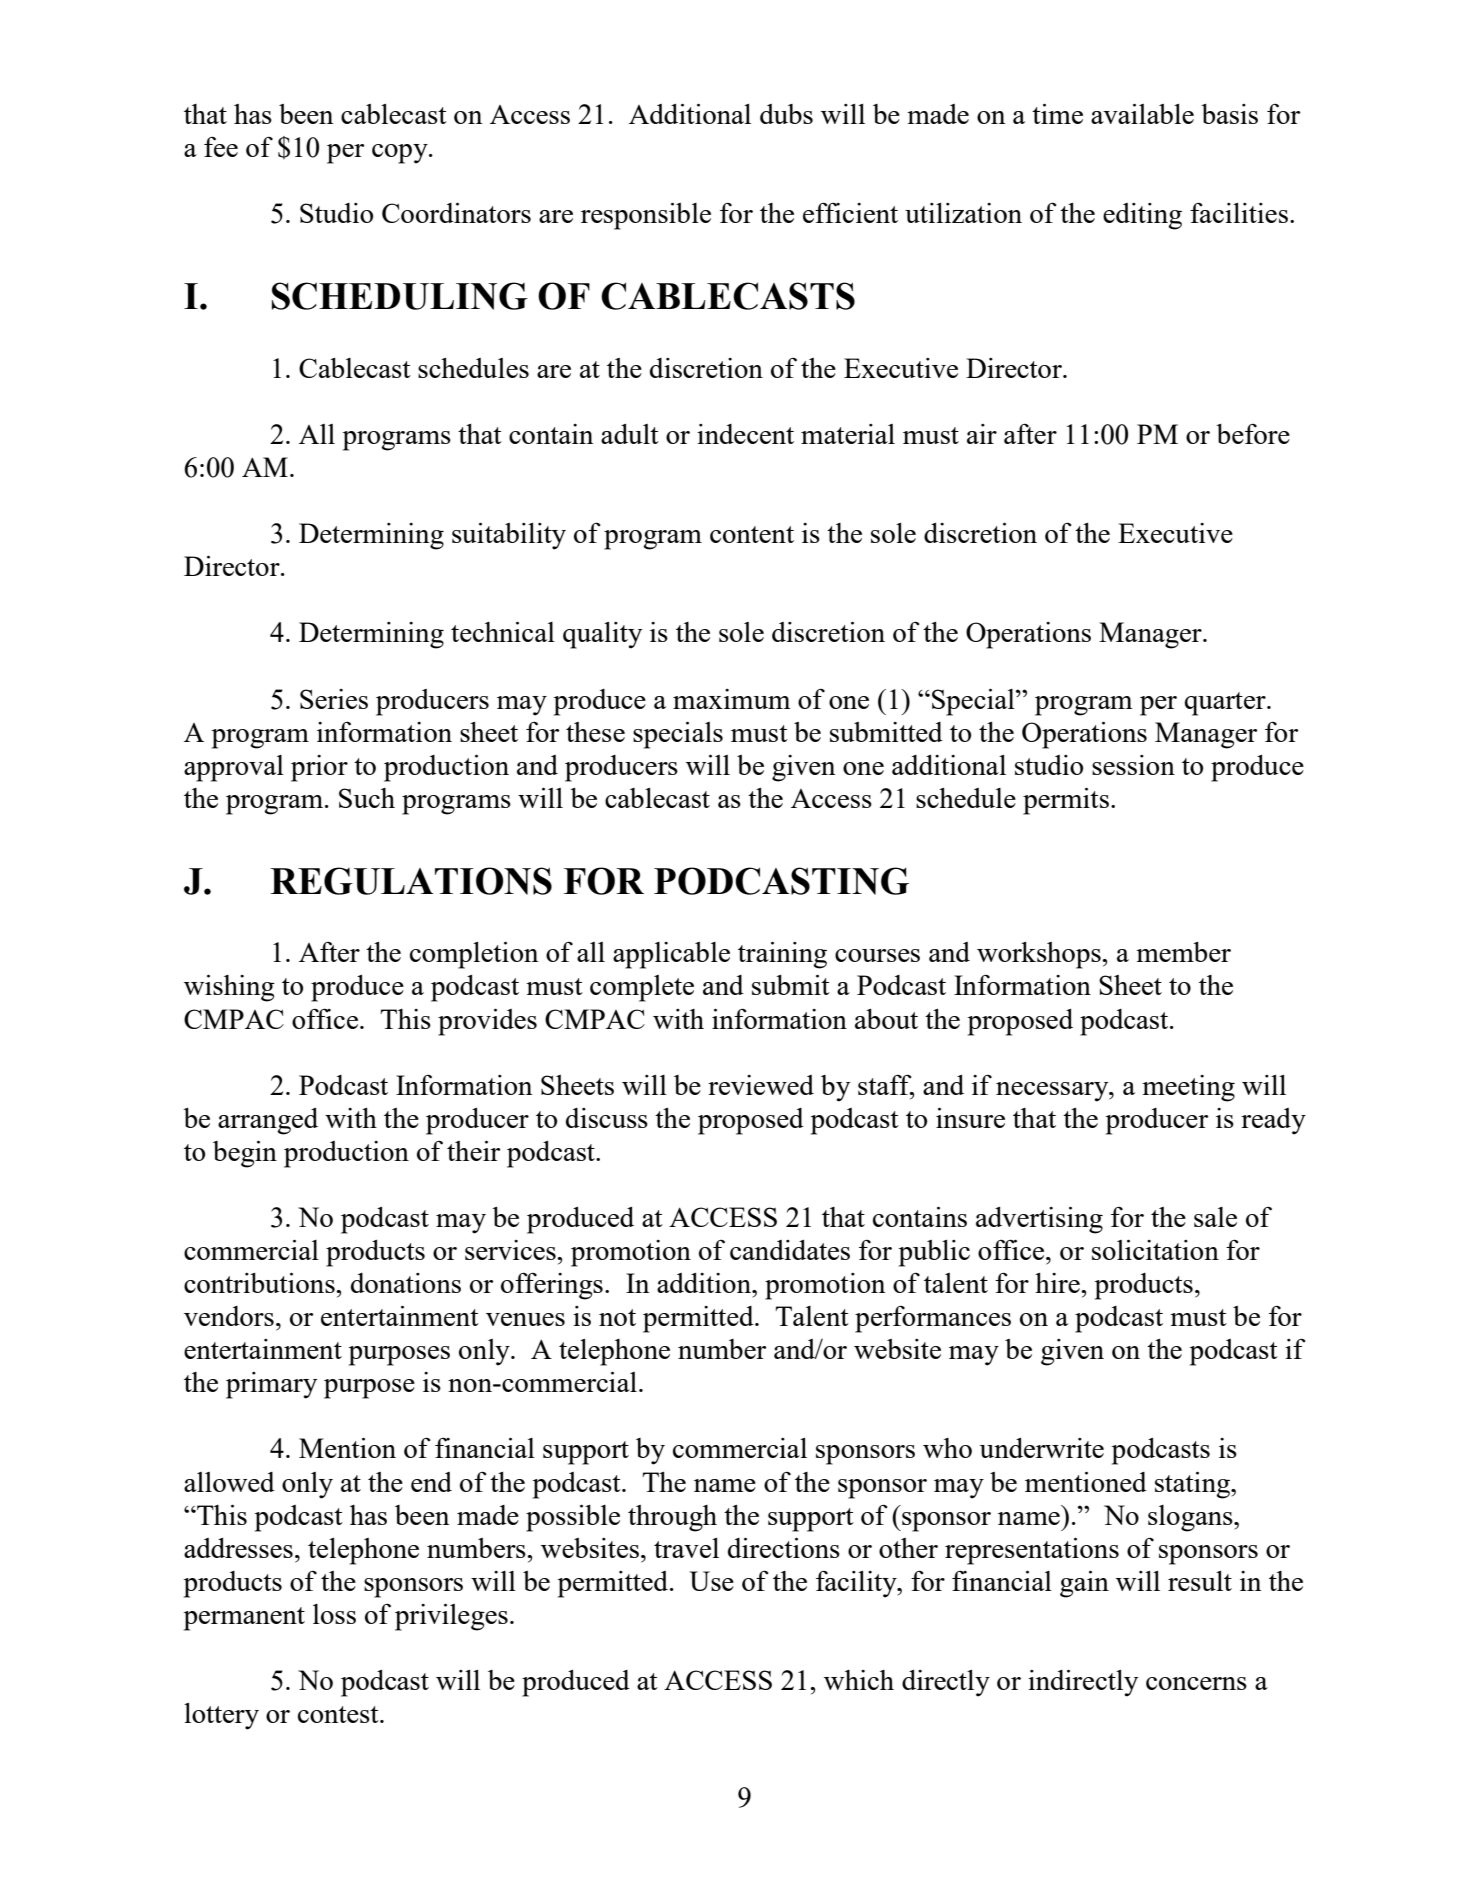 The height and width of the screenshot is (1899, 1468). What do you see at coordinates (411, 881) in the screenshot?
I see `REGULATIONS` at bounding box center [411, 881].
